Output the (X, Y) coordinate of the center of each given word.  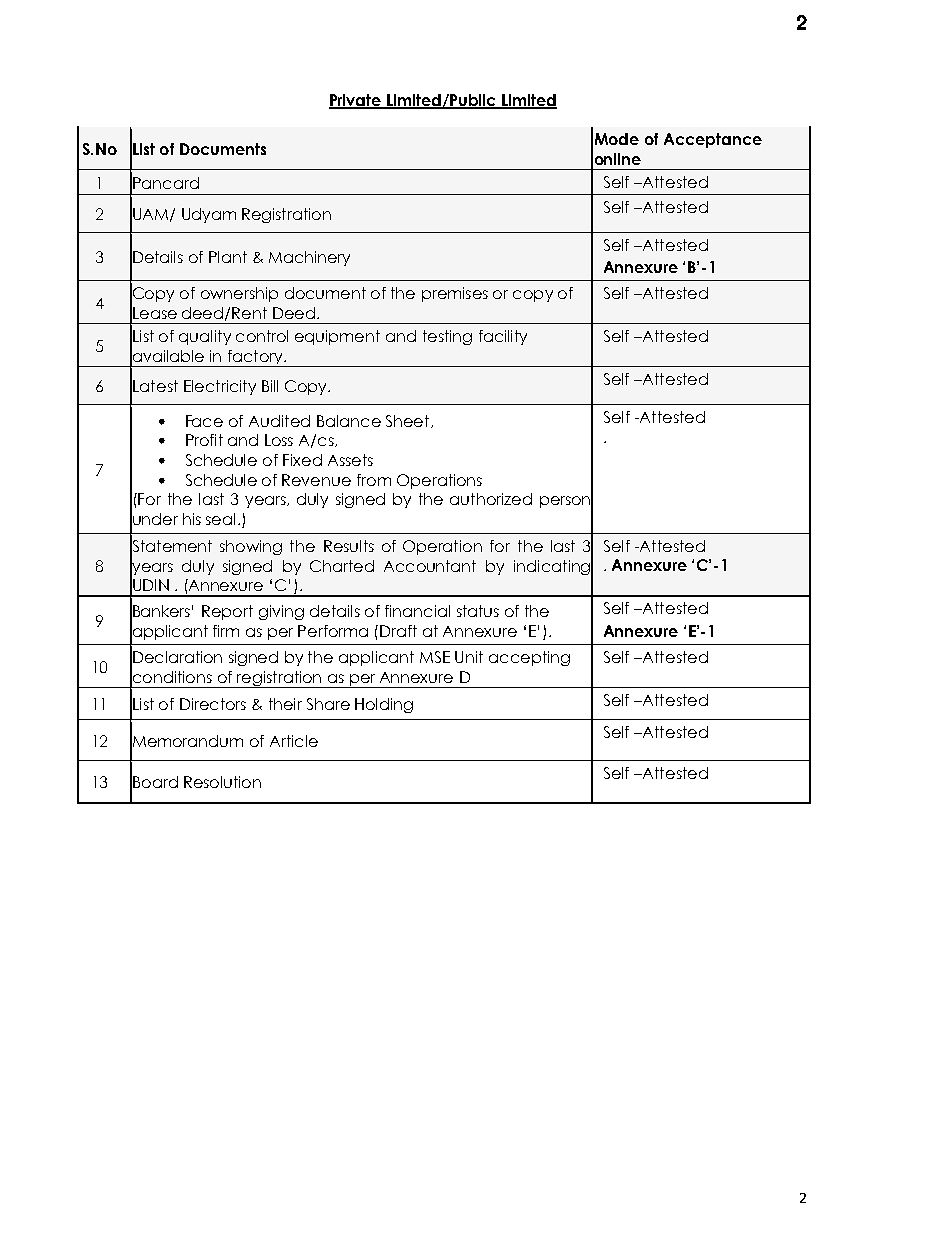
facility (503, 337)
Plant (228, 257)
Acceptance (713, 140)
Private (356, 101)
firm (226, 631)
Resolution (222, 782)
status (478, 611)
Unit (469, 657)
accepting (529, 658)
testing (447, 337)
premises (455, 294)
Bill (270, 386)
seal (220, 519)
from (374, 480)
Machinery (309, 258)
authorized (491, 499)
